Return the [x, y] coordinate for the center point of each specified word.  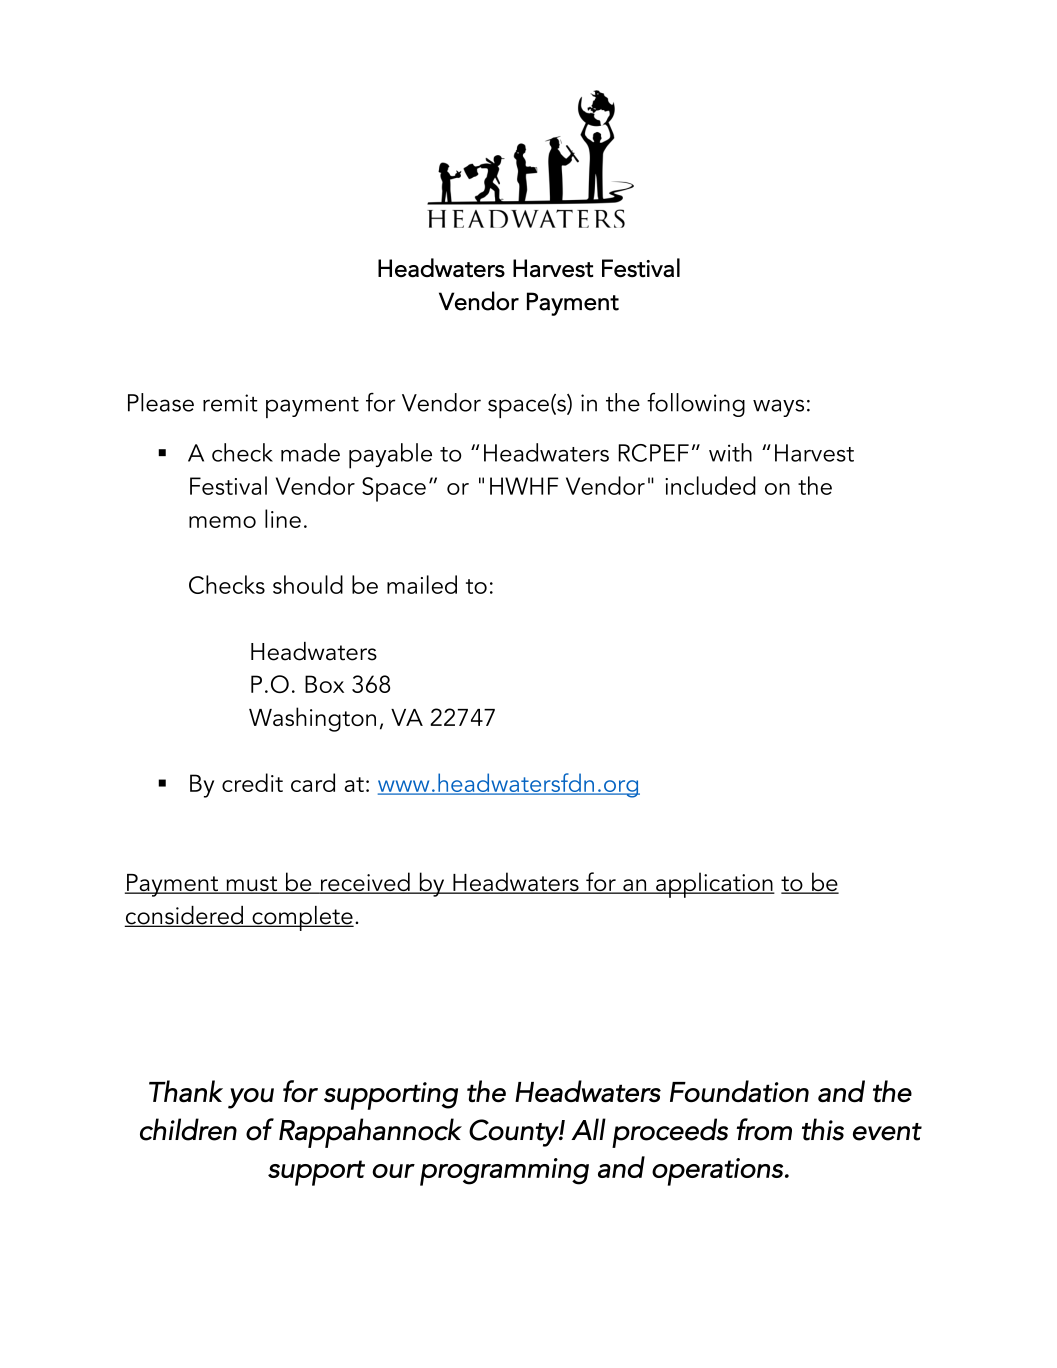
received [365, 883]
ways [778, 408]
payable [390, 456]
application [714, 885]
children [188, 1129]
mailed [422, 584]
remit [230, 403]
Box [324, 684]
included [710, 485]
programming [504, 1172]
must [252, 885]
